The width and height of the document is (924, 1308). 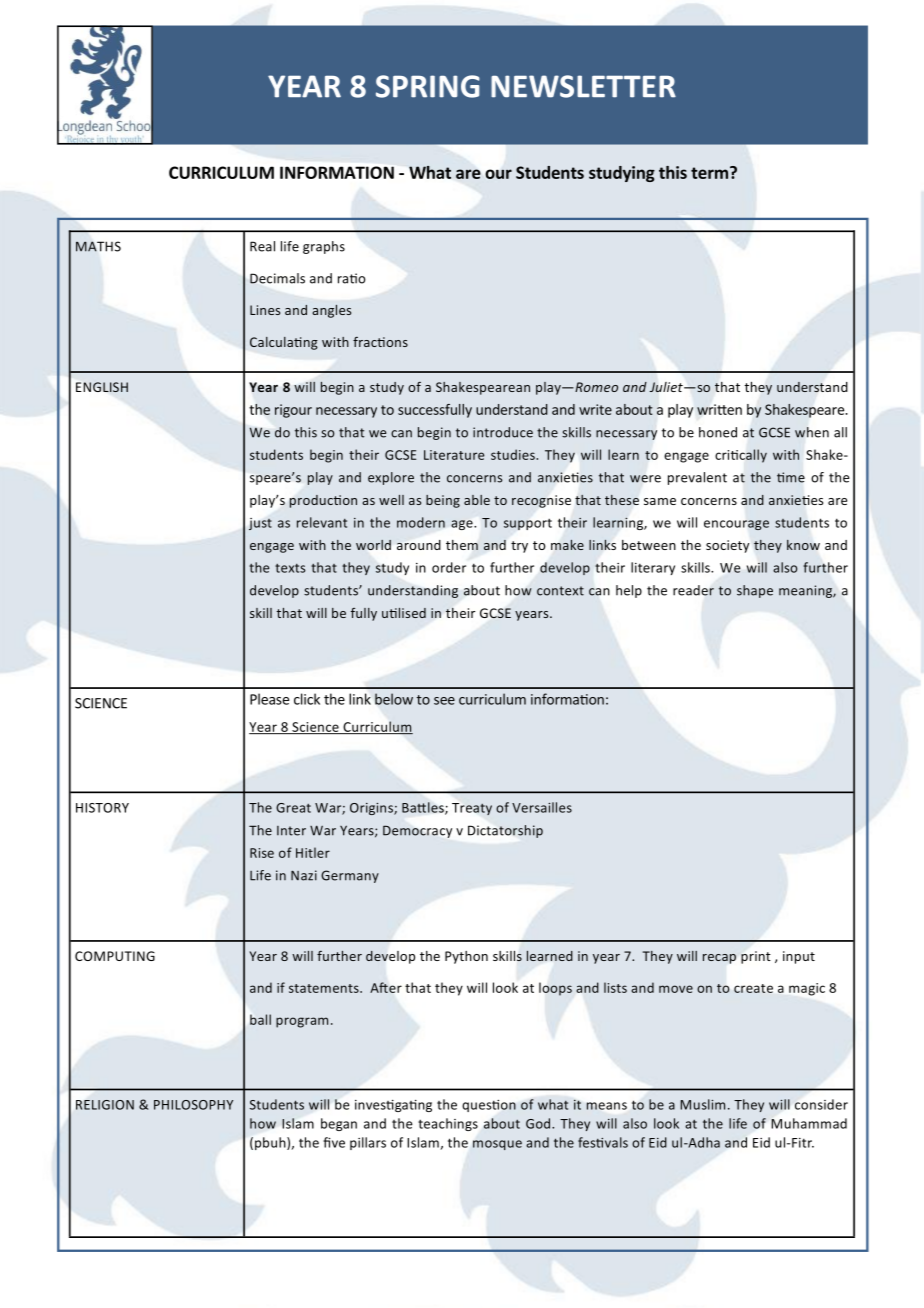 I want to click on Real, so click(x=262, y=246).
